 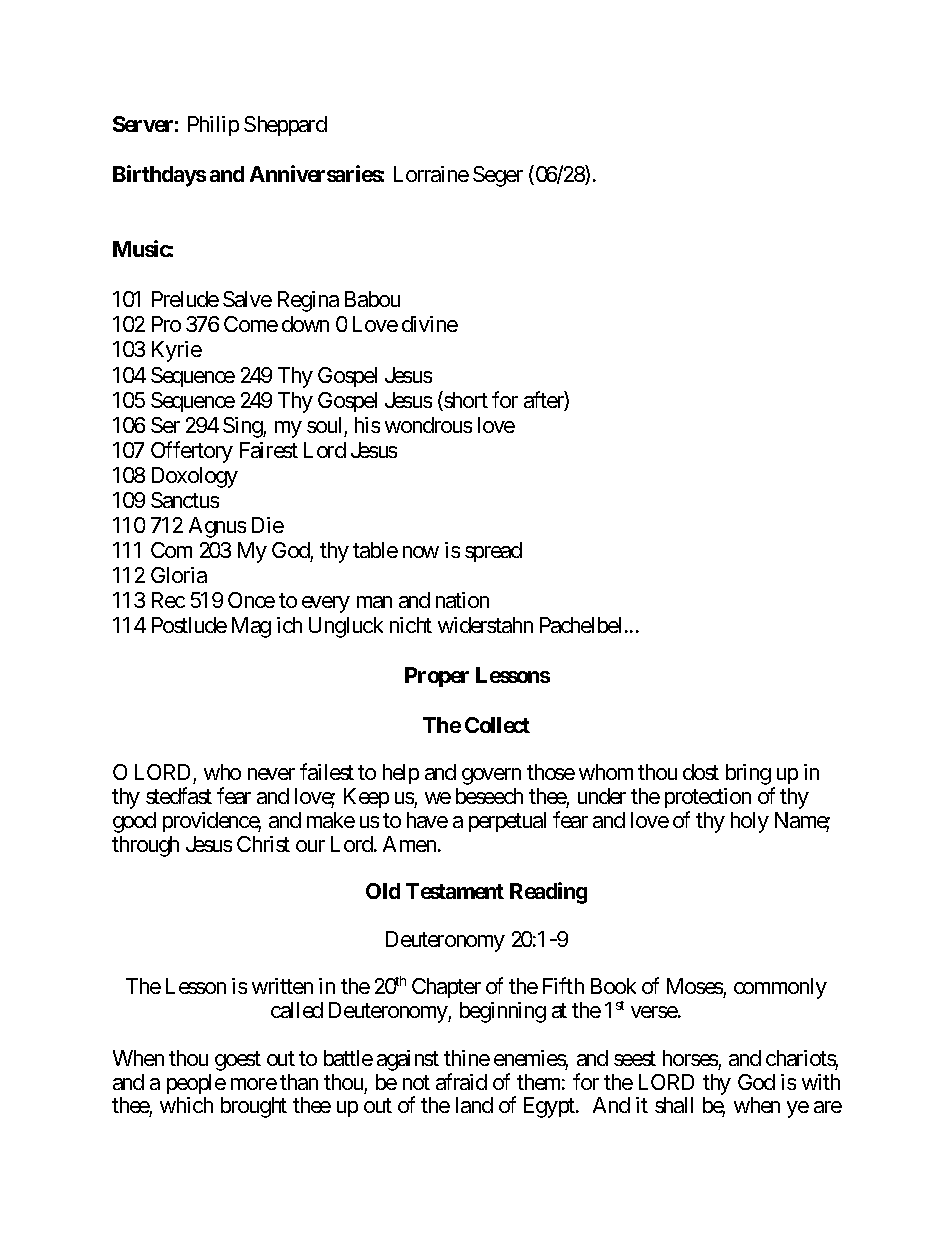 What do you see at coordinates (196, 1084) in the screenshot?
I see `people` at bounding box center [196, 1084].
